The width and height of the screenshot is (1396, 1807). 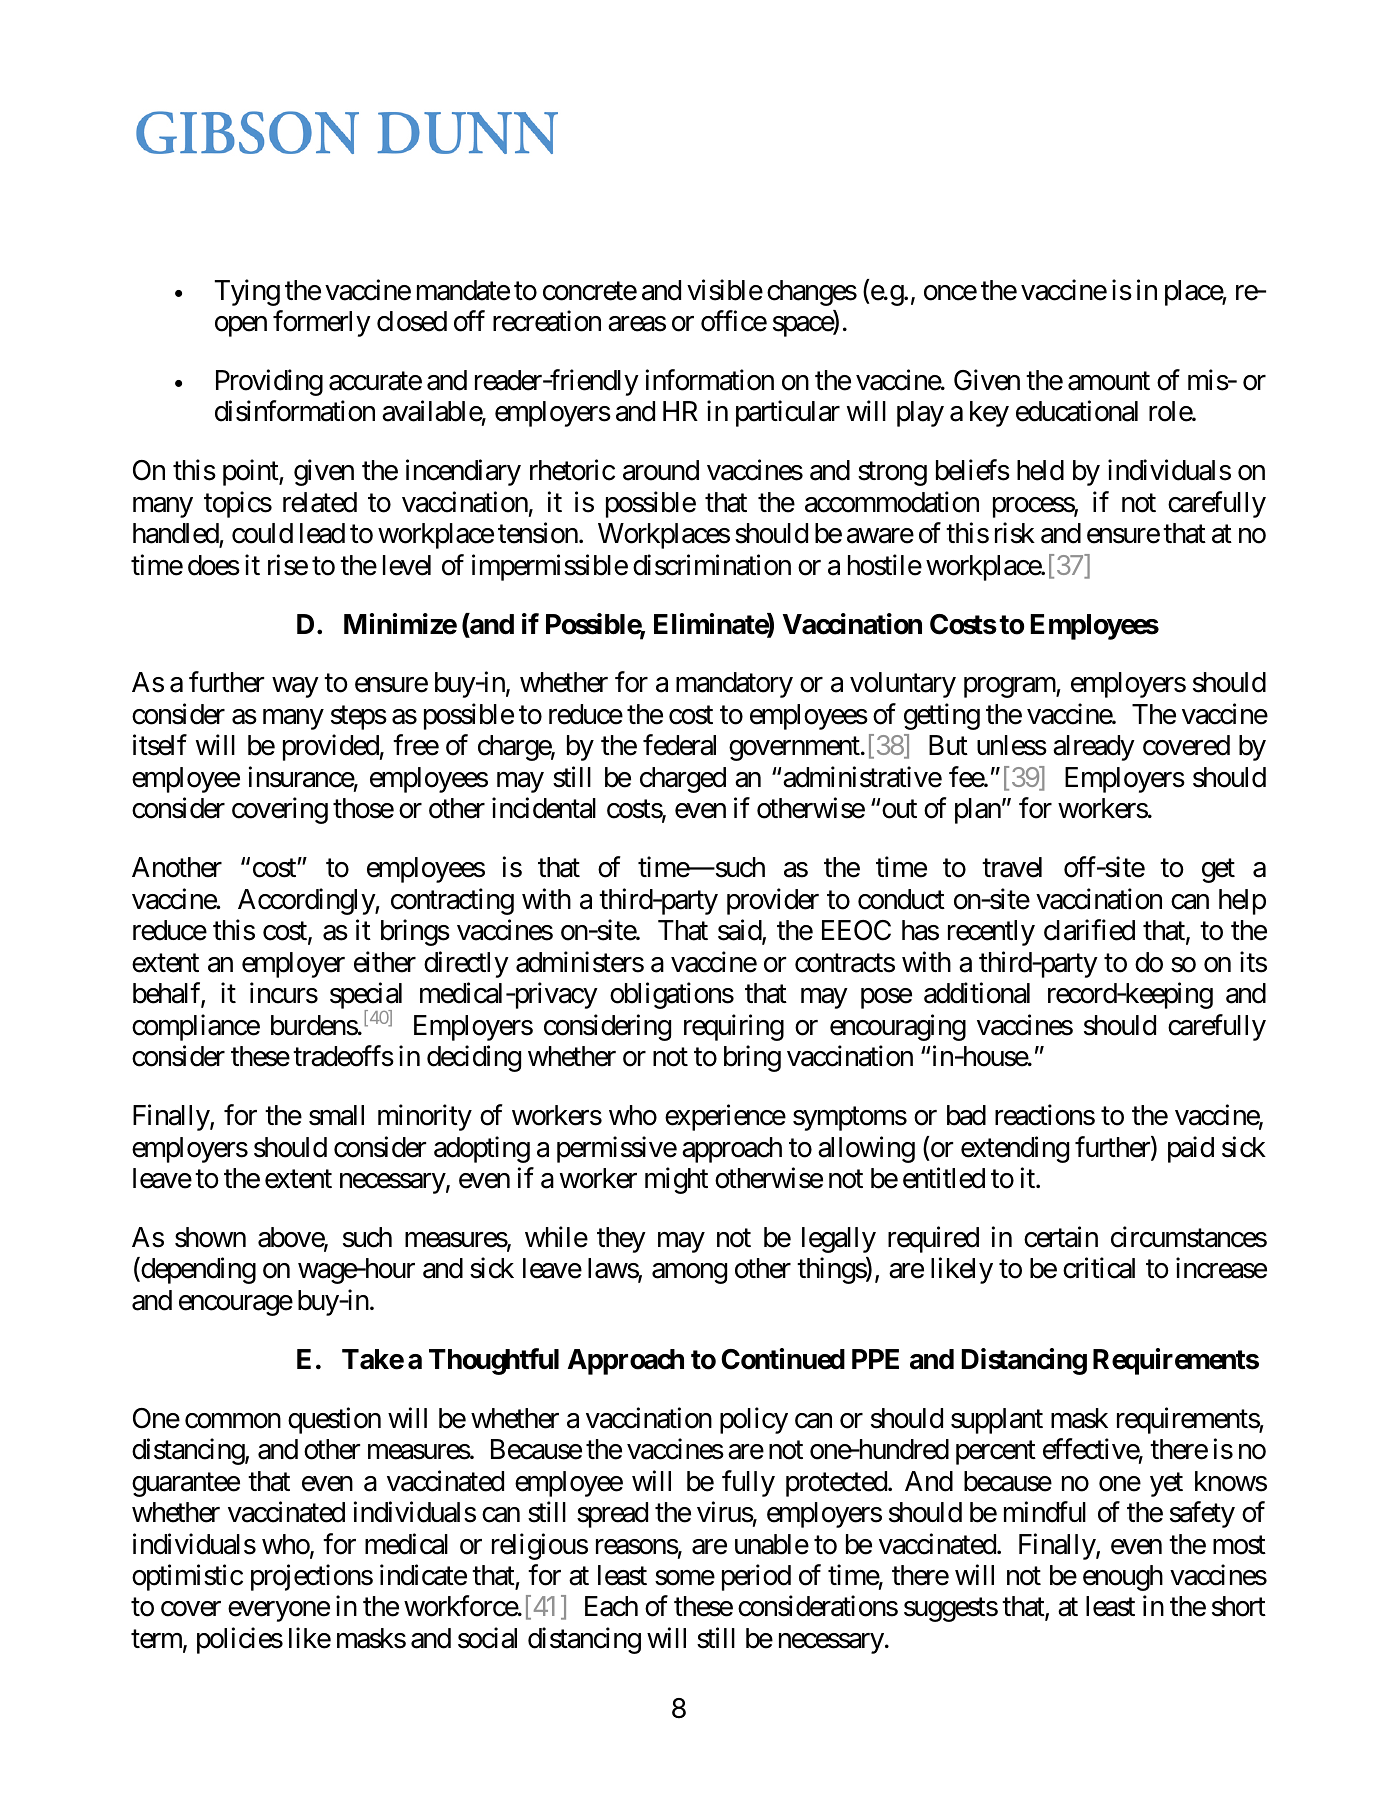 What do you see at coordinates (1010, 688) in the screenshot?
I see `program` at bounding box center [1010, 688].
